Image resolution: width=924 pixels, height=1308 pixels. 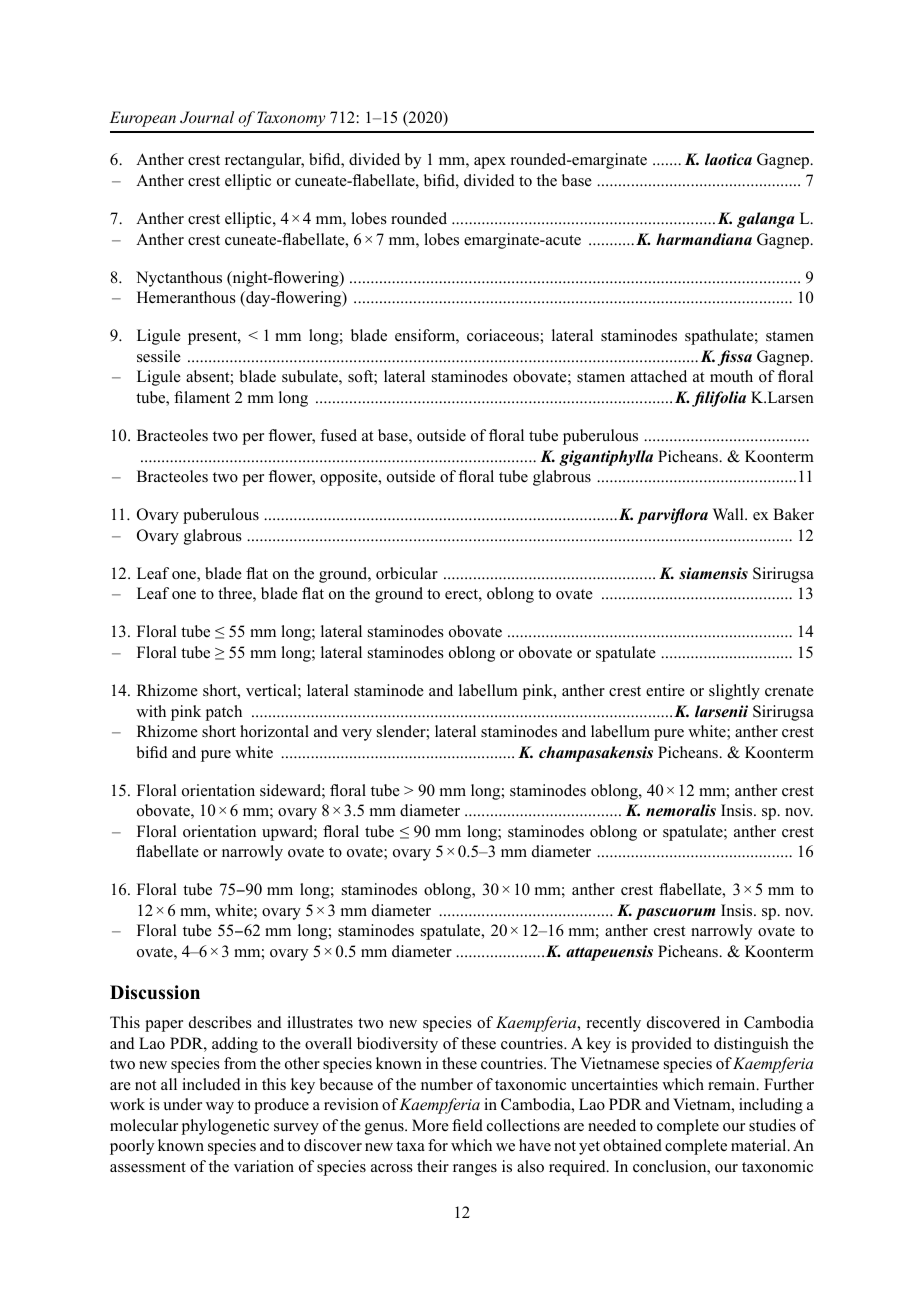 I want to click on material, so click(x=760, y=1145).
